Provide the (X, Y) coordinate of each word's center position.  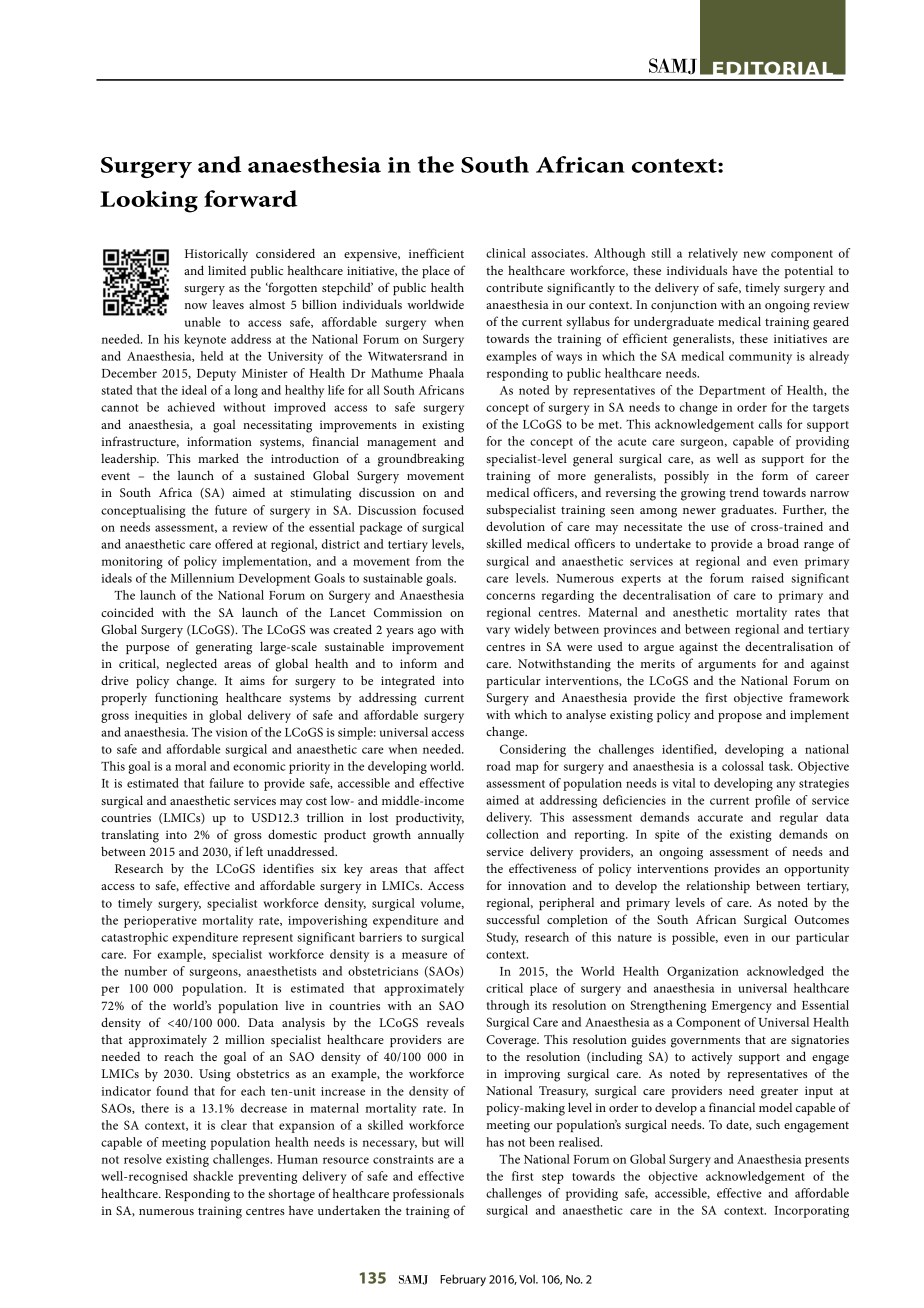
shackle (213, 1176)
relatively (713, 254)
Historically (216, 255)
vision (232, 732)
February (463, 1280)
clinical (506, 253)
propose (740, 717)
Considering (533, 750)
